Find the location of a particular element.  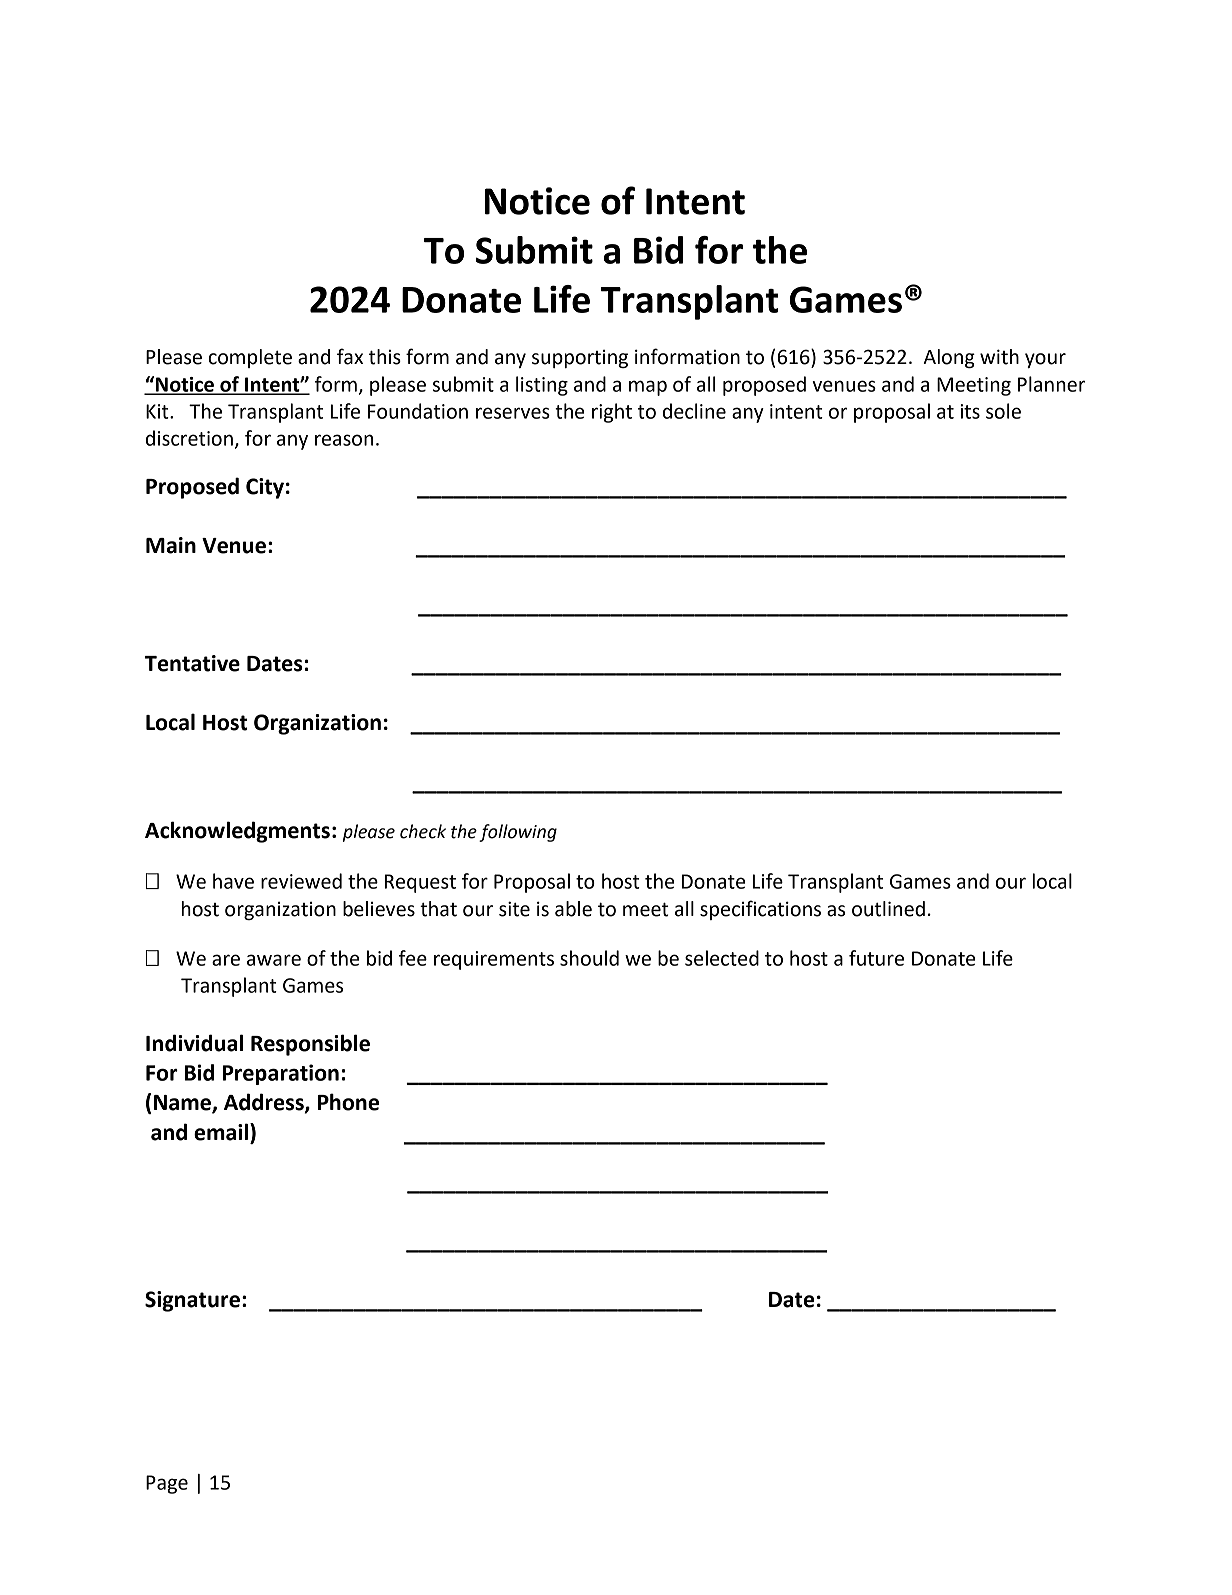

right is located at coordinates (612, 413).
